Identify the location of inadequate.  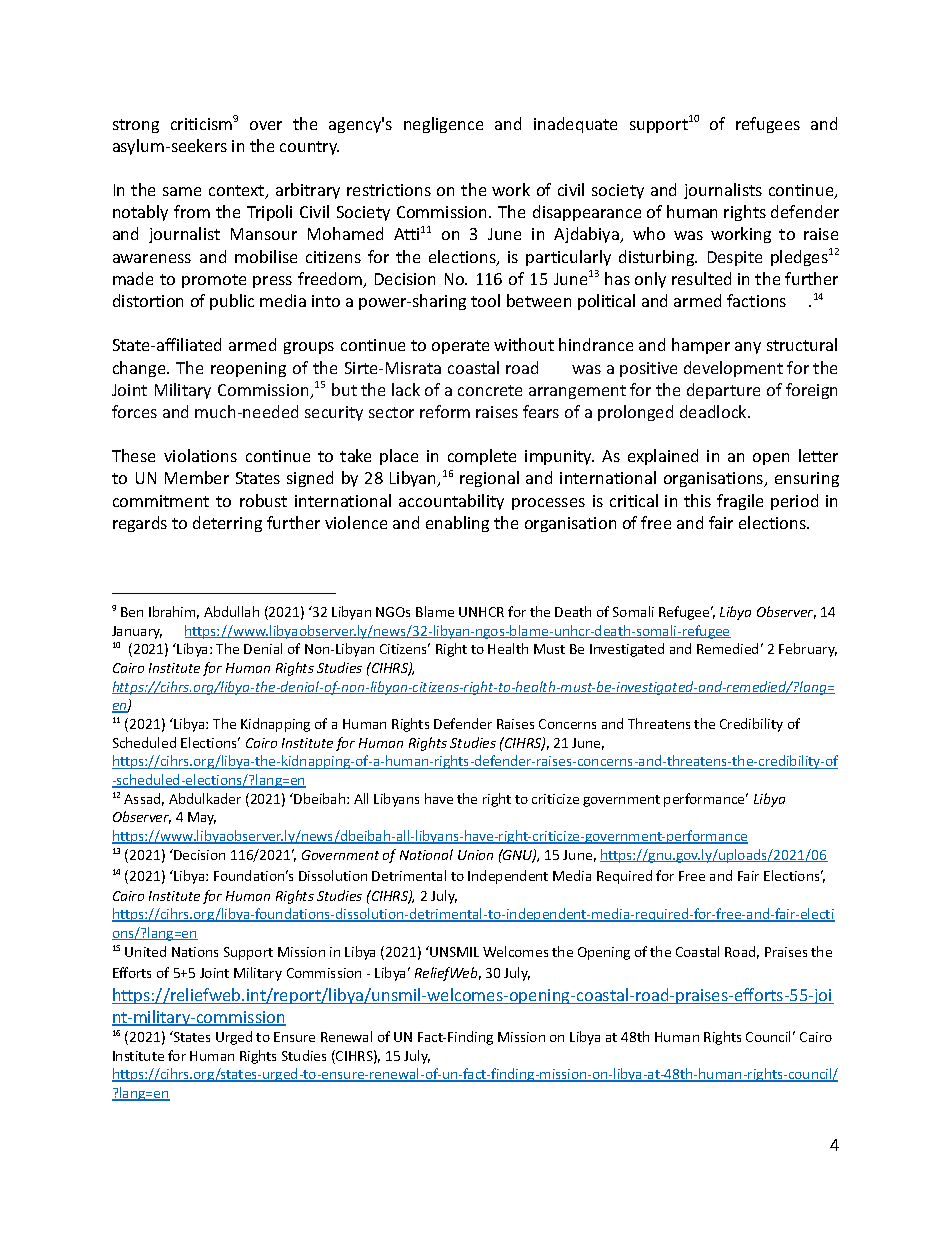
(575, 125).
